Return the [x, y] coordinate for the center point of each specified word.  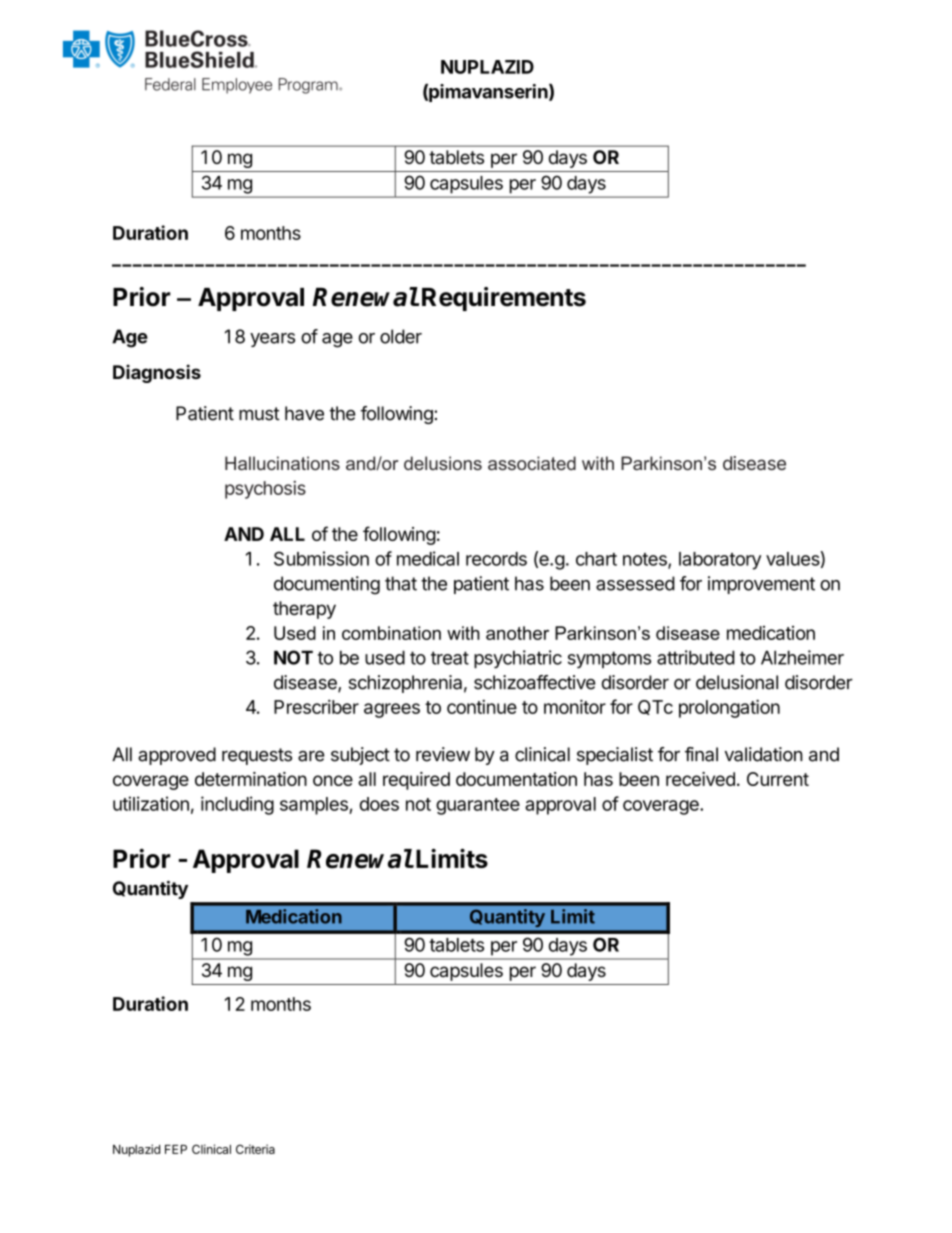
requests [257, 756]
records [496, 559]
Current [778, 779]
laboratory [720, 561]
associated [532, 463]
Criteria [255, 1149]
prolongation [729, 708]
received [700, 779]
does [379, 804]
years [272, 340]
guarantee [478, 806]
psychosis [265, 490]
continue [482, 706]
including [237, 805]
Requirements [504, 299]
